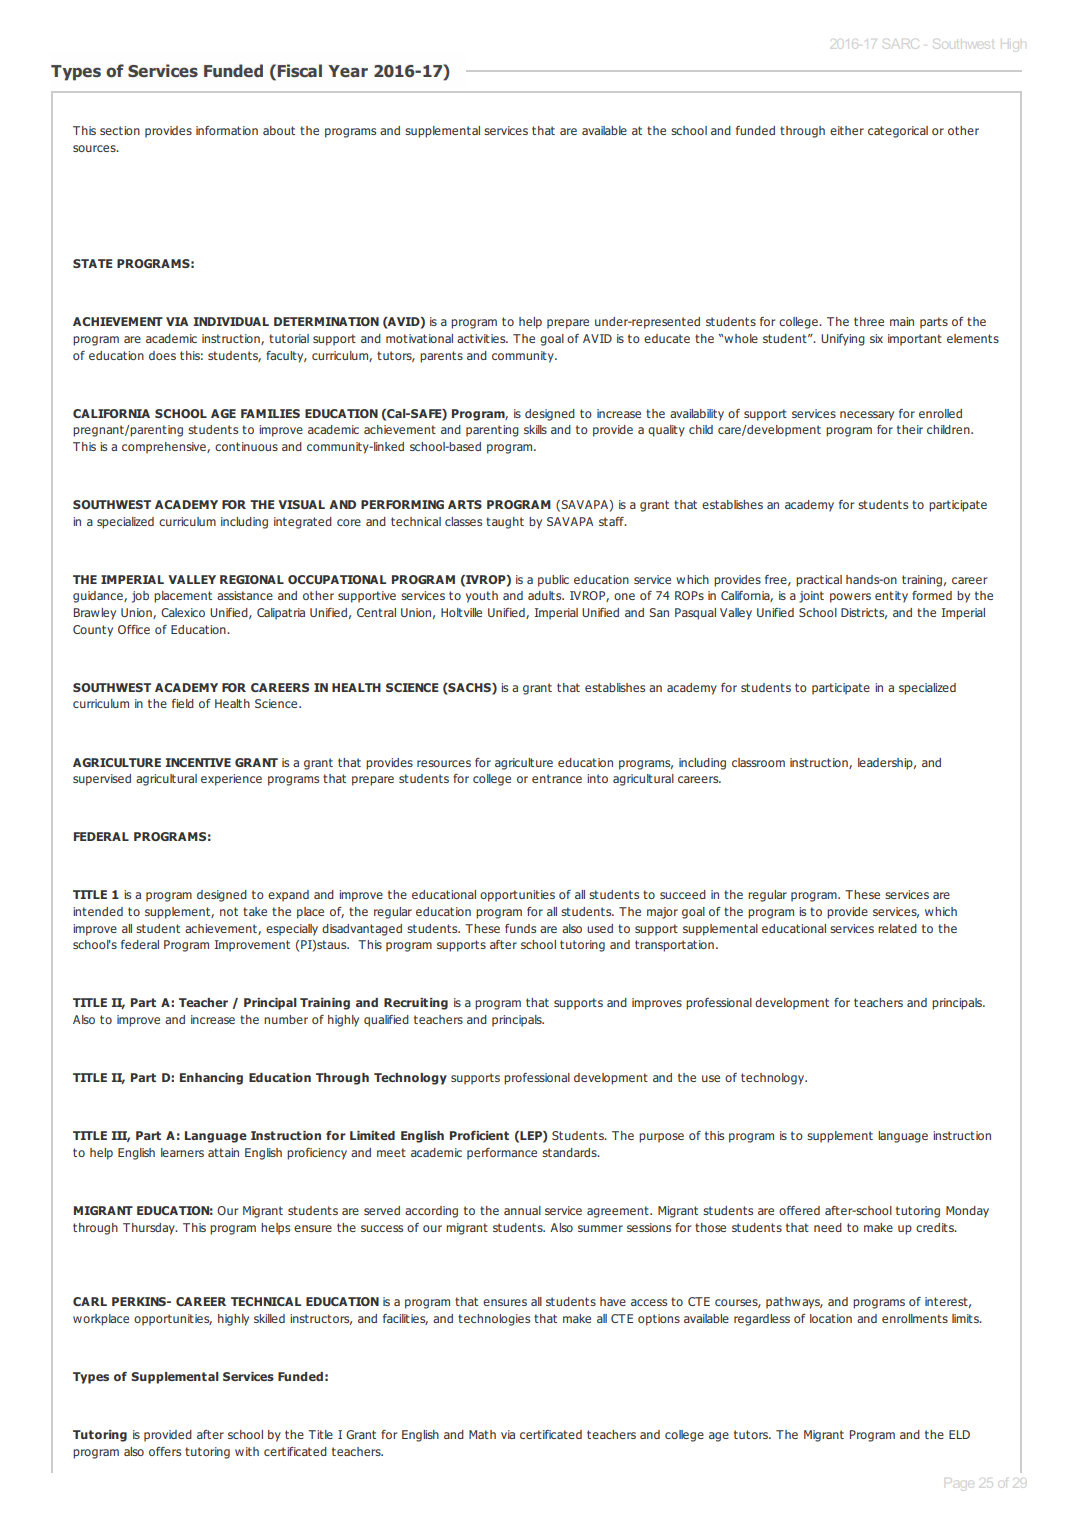  Describe the element at coordinates (847, 130) in the page. I see `either` at that location.
